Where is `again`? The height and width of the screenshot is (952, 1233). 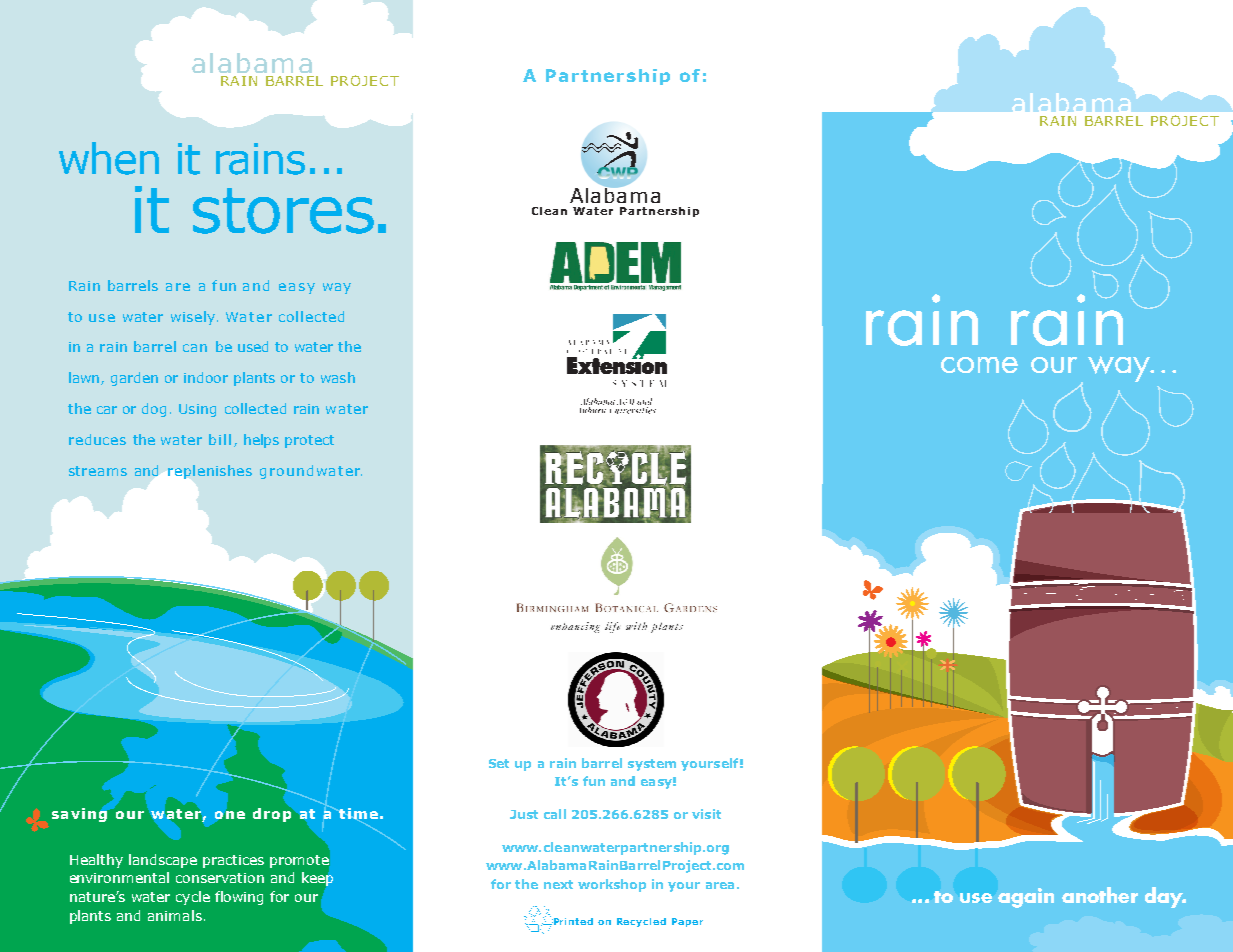
again is located at coordinates (1026, 898).
